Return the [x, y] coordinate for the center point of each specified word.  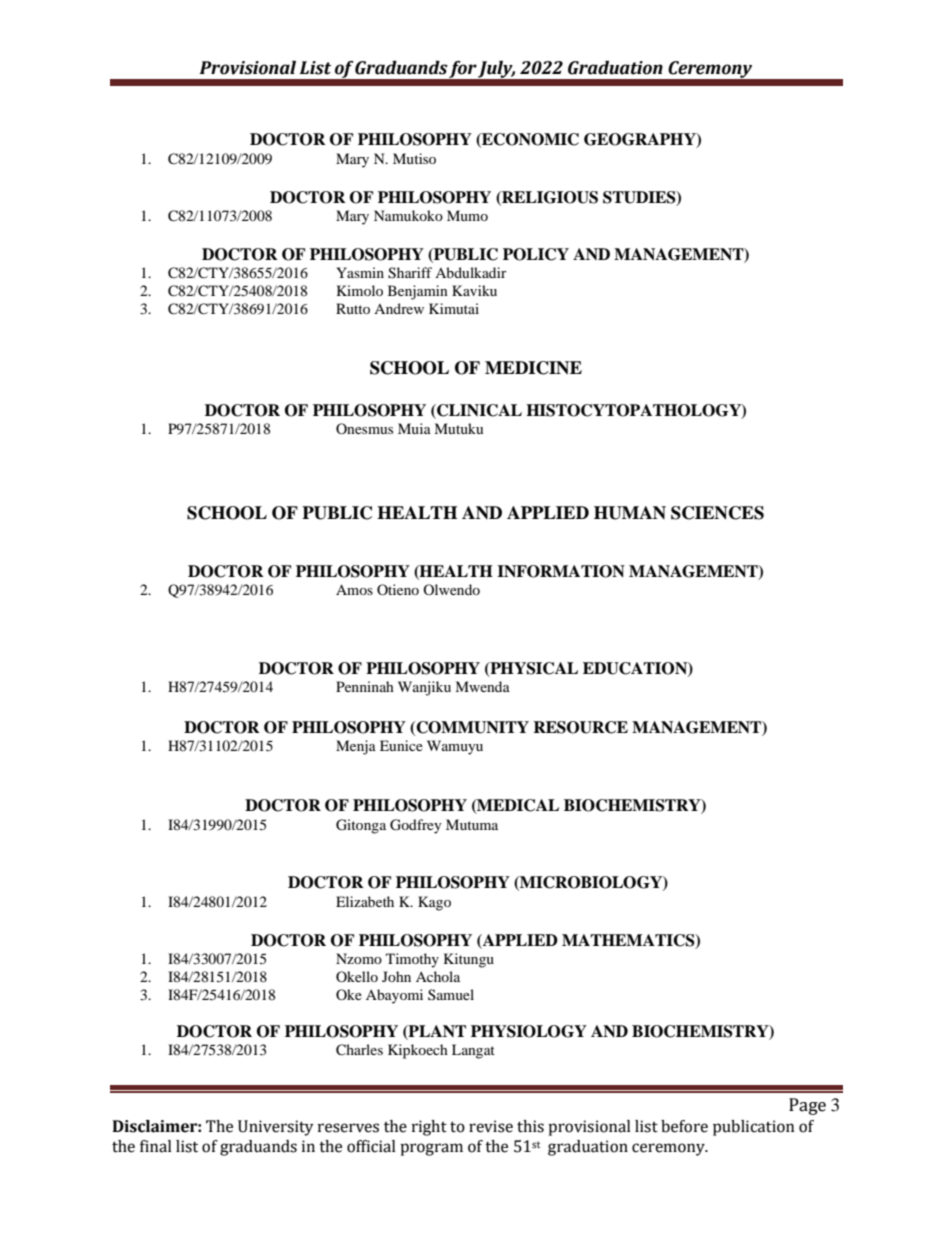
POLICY [536, 254]
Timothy [412, 960]
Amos [354, 589]
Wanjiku [424, 688]
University [276, 1128]
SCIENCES [717, 513]
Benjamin [418, 292]
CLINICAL [478, 411]
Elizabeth [365, 901]
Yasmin [360, 272]
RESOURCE [580, 727]
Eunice [401, 745]
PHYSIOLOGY [529, 1031]
